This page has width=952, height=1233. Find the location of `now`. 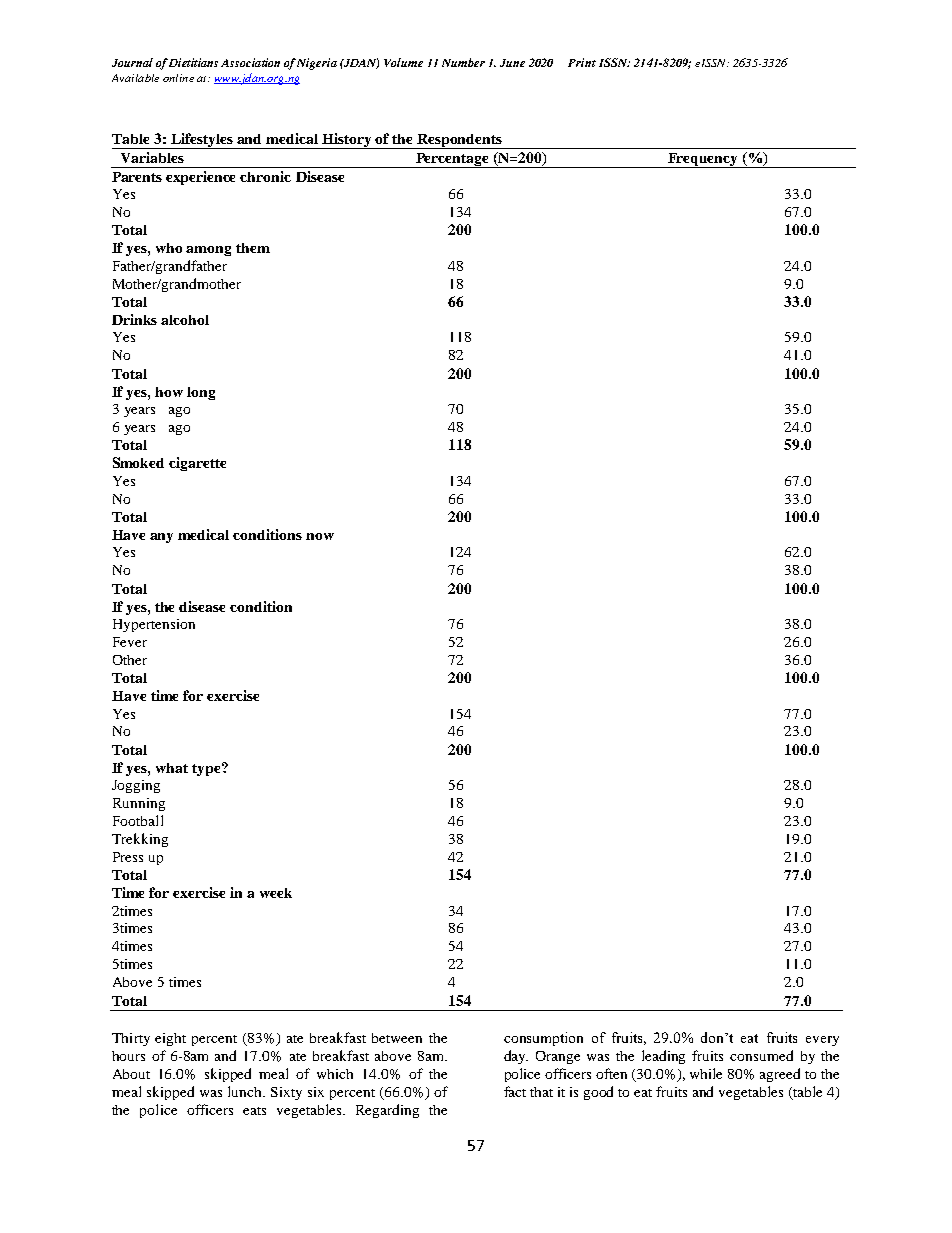

now is located at coordinates (320, 536).
